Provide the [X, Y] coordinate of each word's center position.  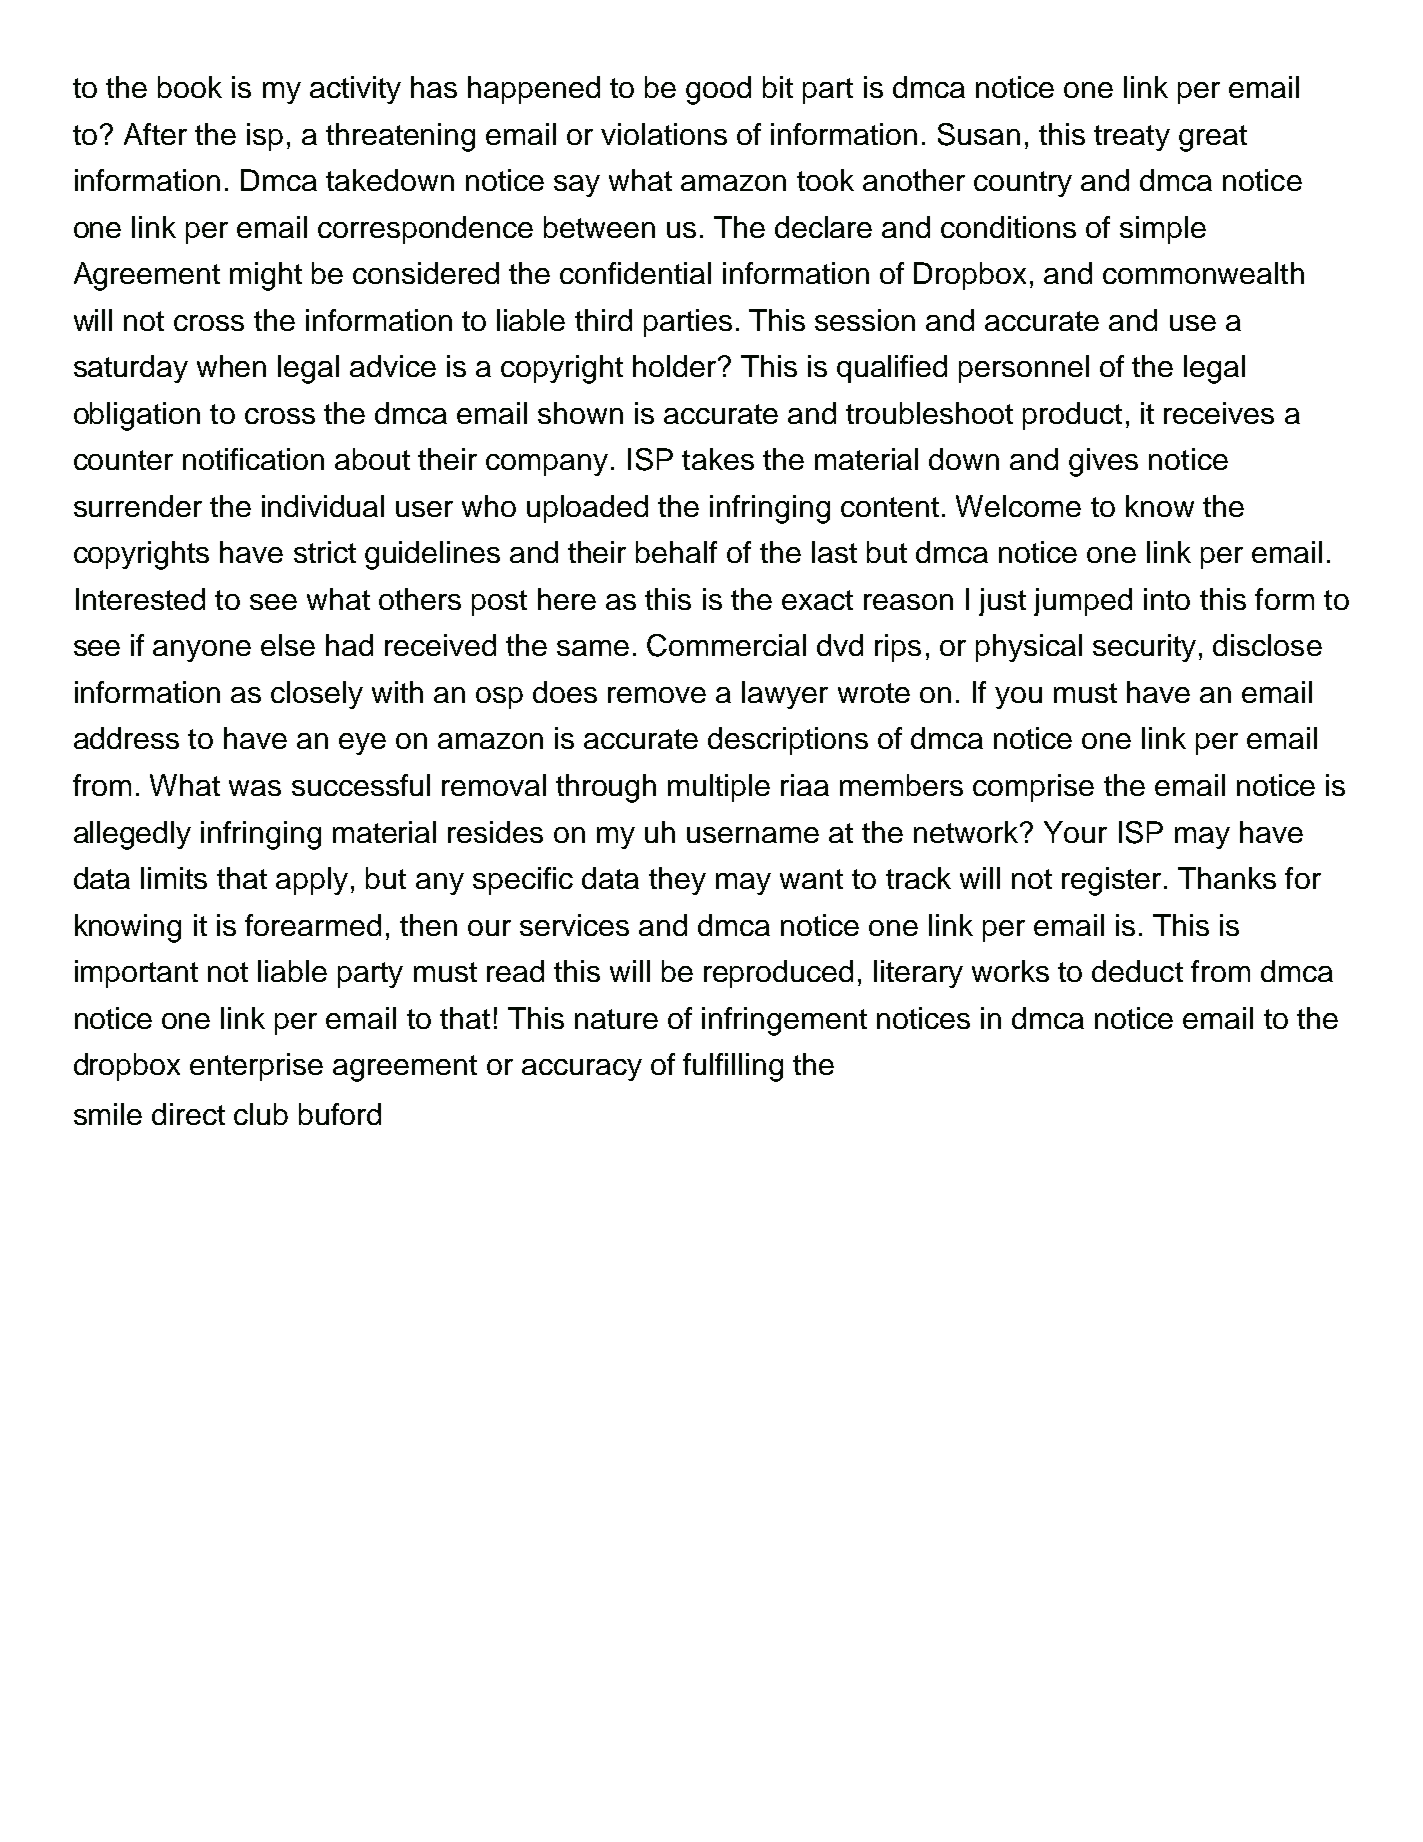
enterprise [256, 1067]
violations [664, 134]
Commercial [726, 645]
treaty [1132, 138]
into [1167, 599]
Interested [140, 599]
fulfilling [733, 1067]
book [190, 87]
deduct [1137, 971]
